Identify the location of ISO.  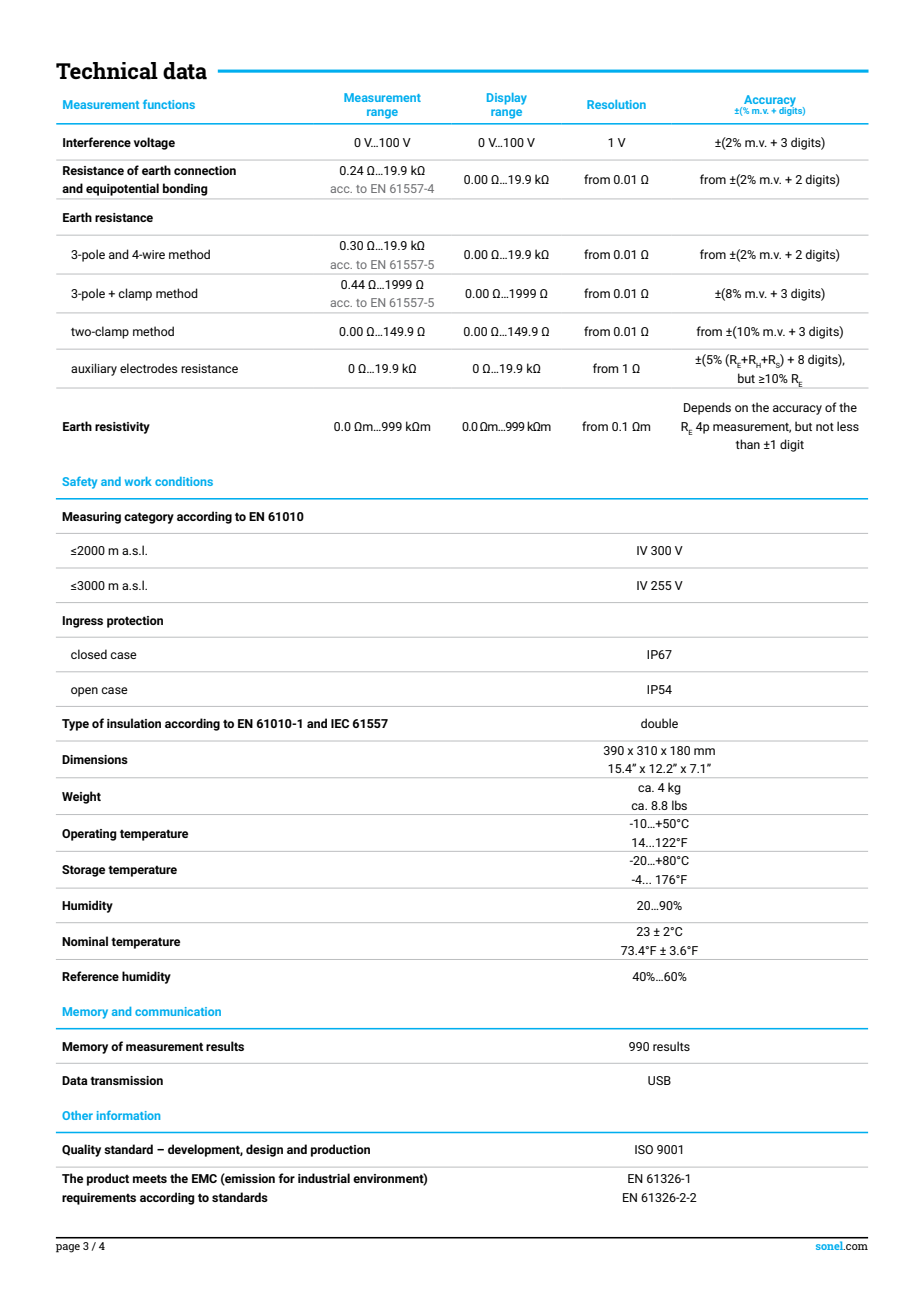
(644, 1149).
